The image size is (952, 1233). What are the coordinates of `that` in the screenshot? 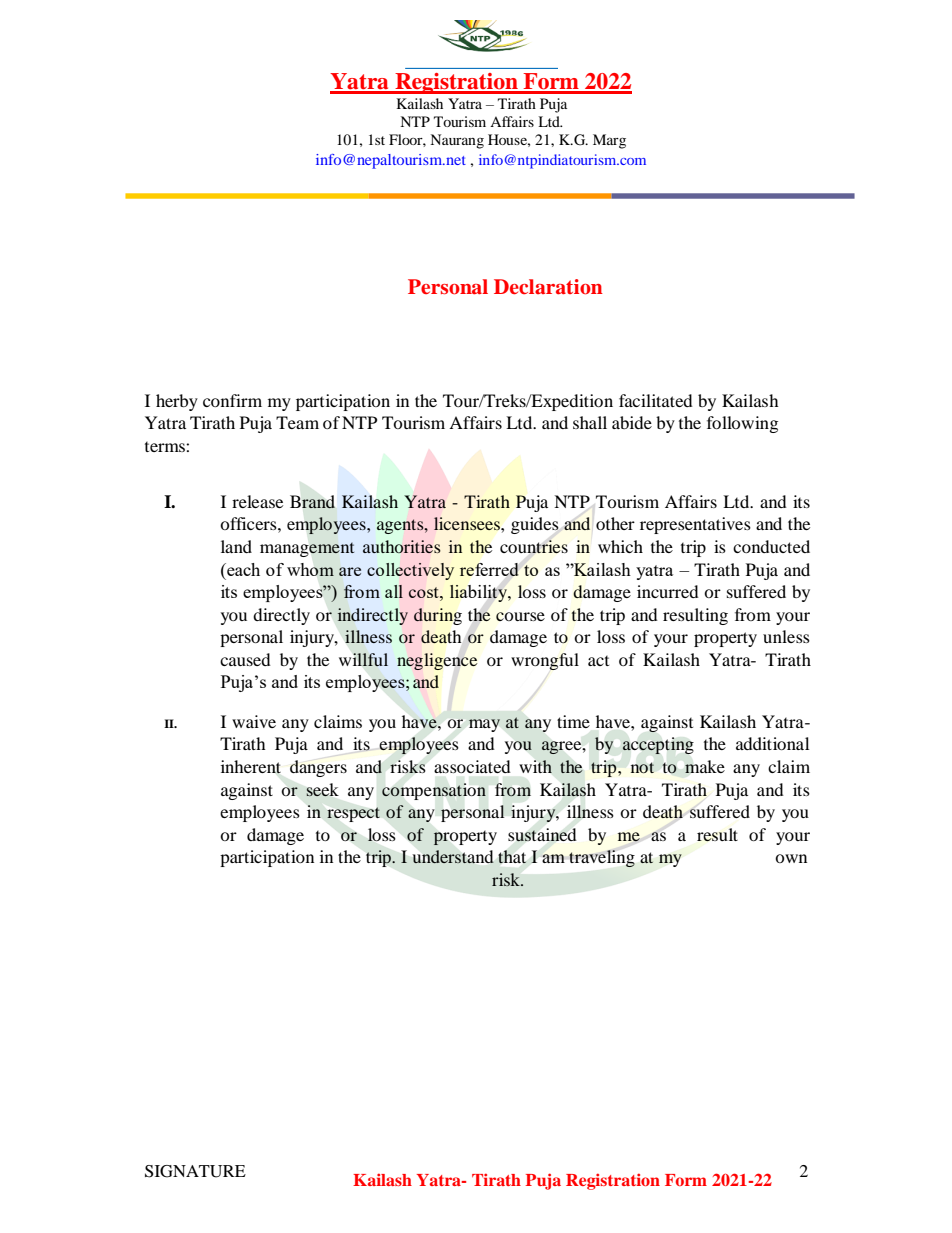 It's located at (512, 856).
